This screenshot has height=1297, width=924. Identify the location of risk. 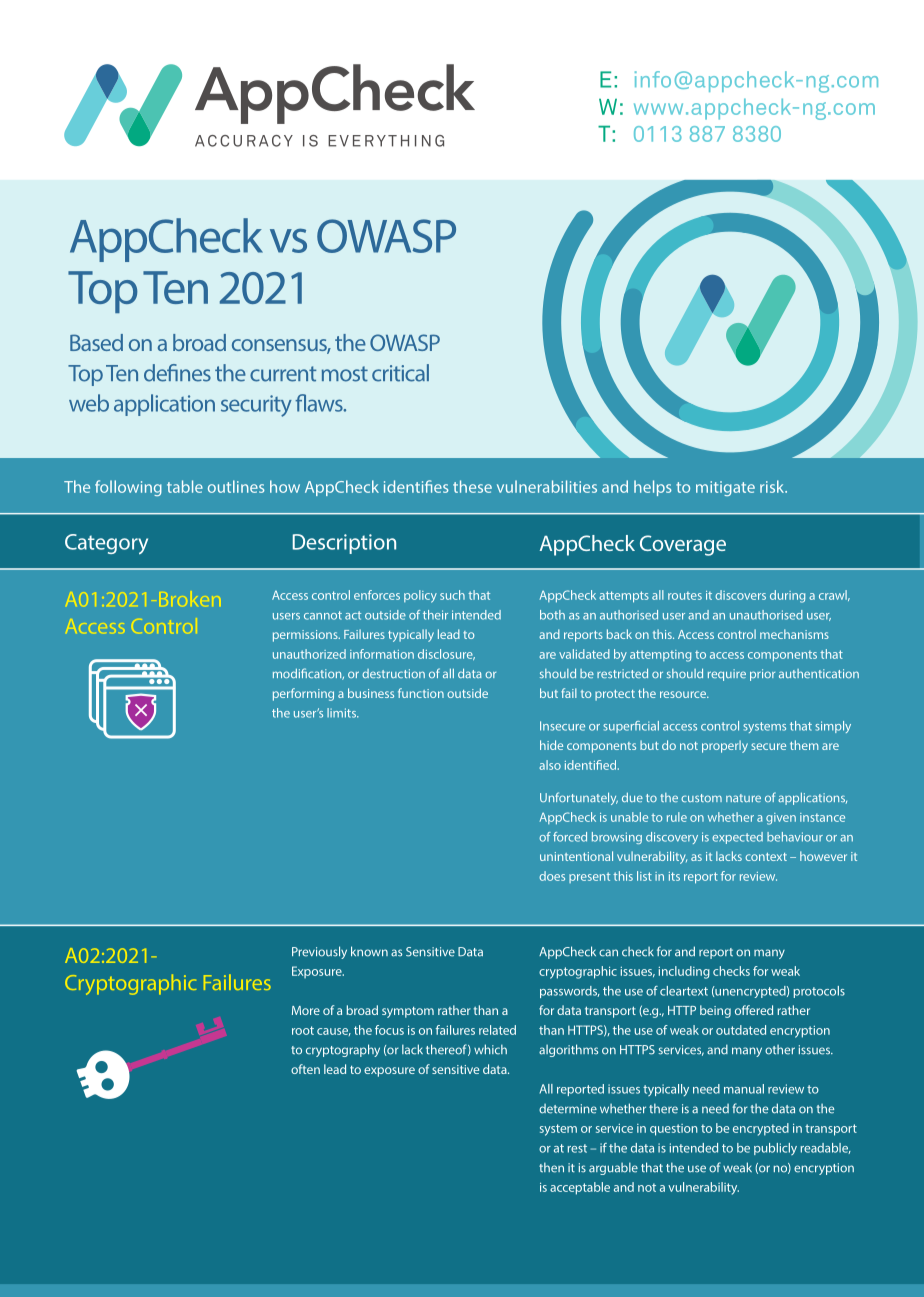
(773, 486).
